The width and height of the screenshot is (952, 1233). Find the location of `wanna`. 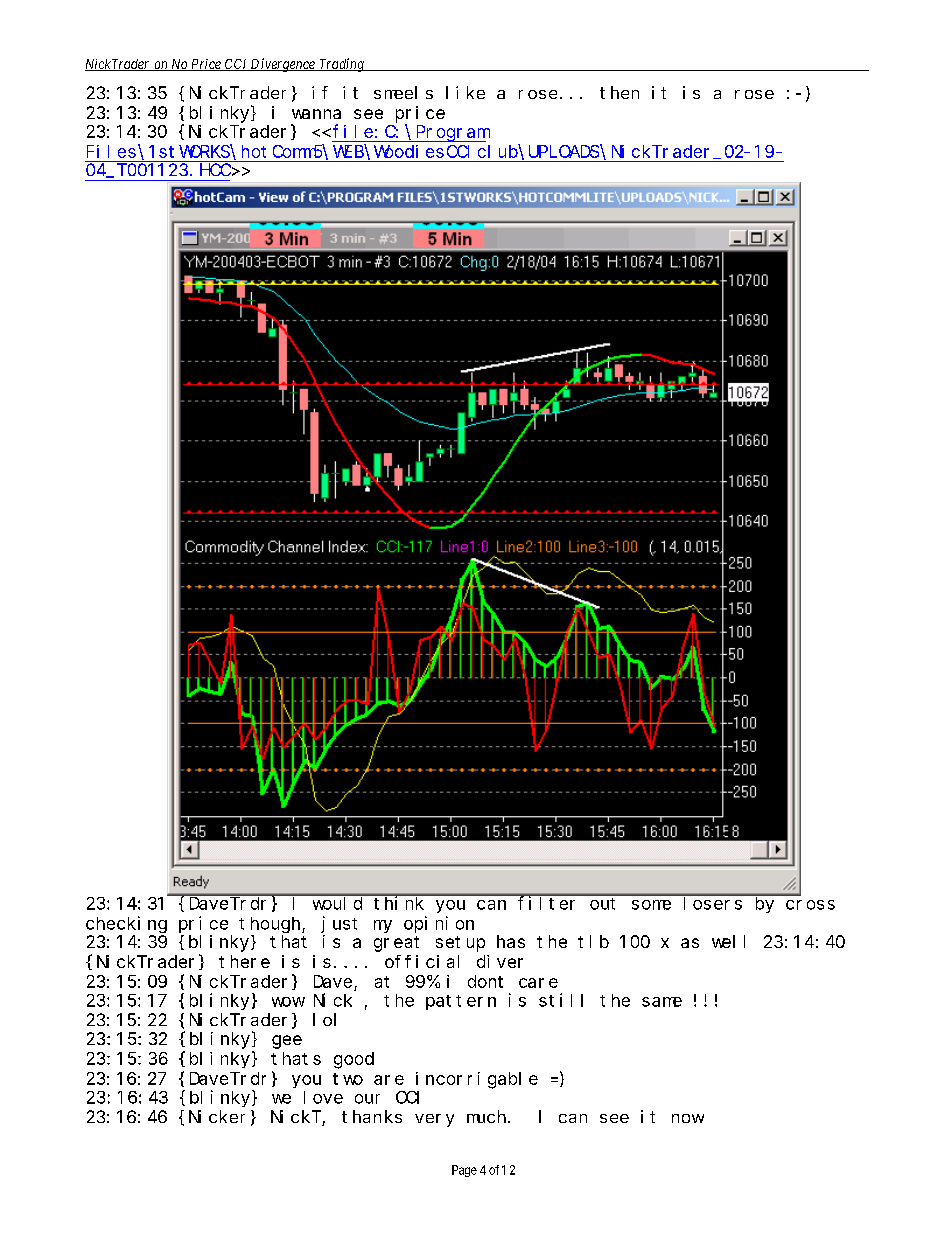

wanna is located at coordinates (316, 114).
